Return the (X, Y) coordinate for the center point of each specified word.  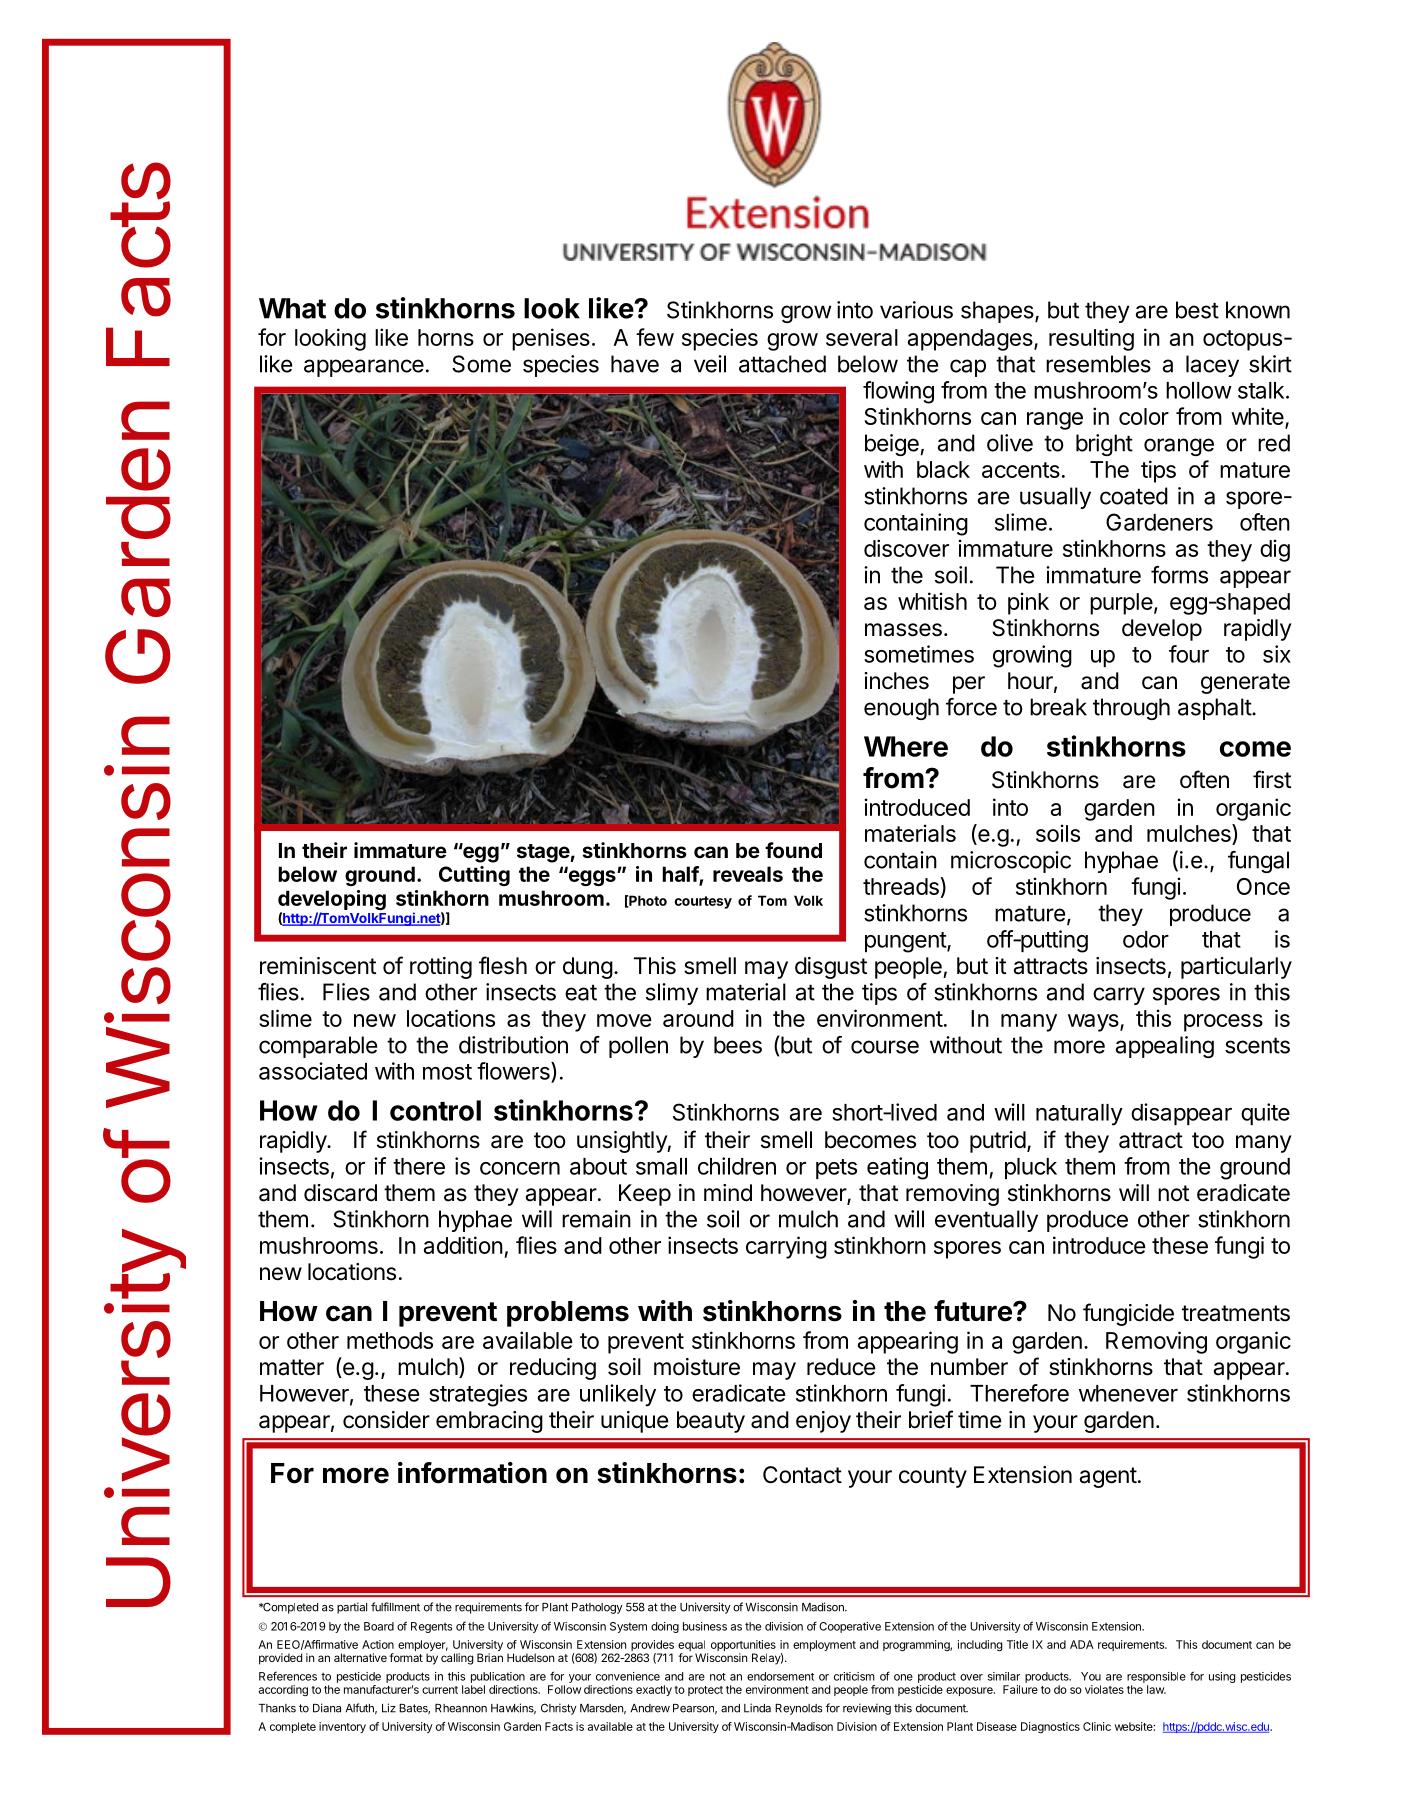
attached (782, 364)
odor (1146, 939)
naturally (1079, 1115)
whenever (1128, 1393)
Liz (389, 1708)
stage (544, 853)
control (435, 1110)
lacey (1212, 366)
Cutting (474, 876)
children (737, 1166)
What (292, 308)
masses (903, 630)
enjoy (823, 1422)
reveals (748, 874)
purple (1121, 604)
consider (386, 1420)
